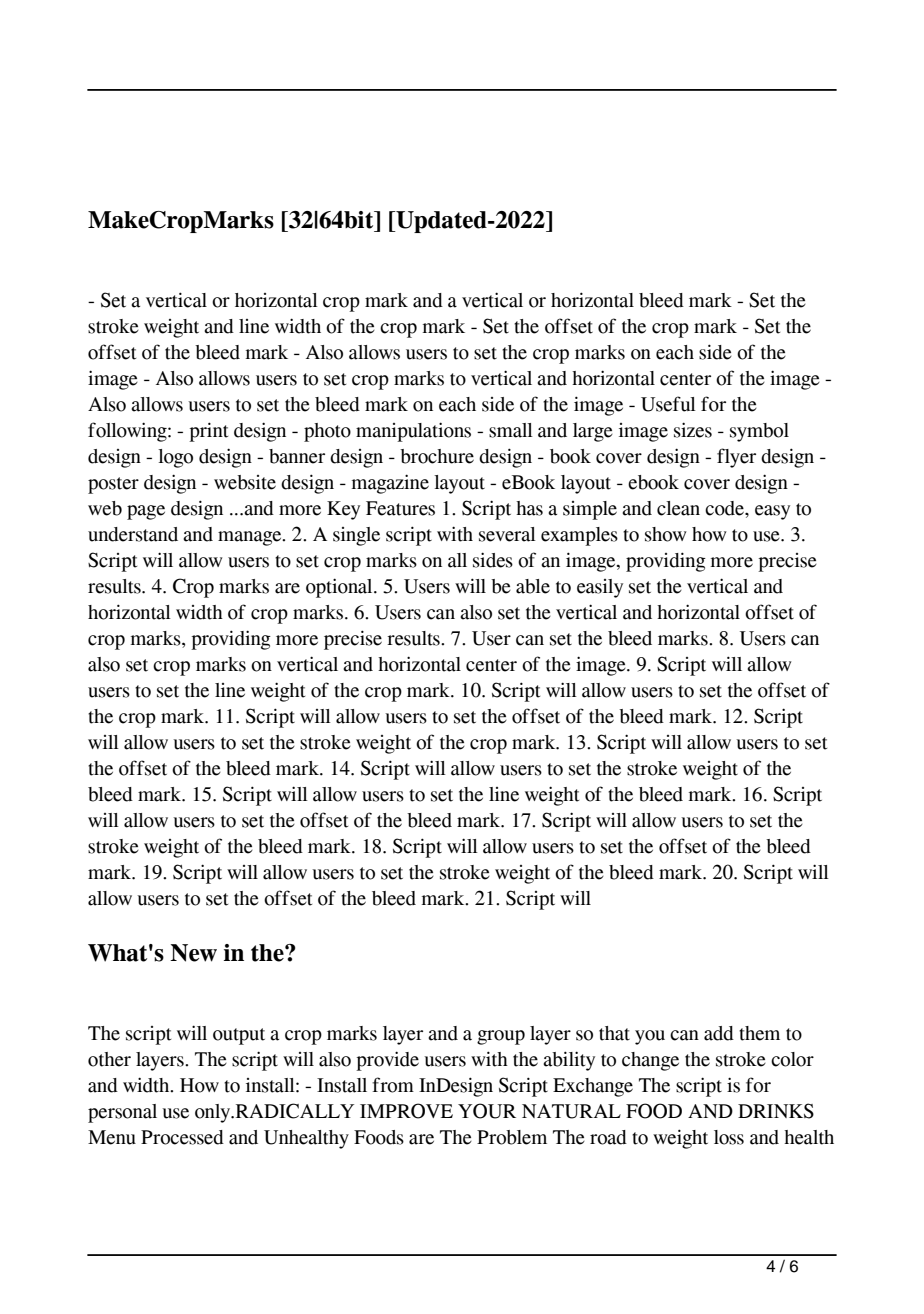 The height and width of the screenshot is (1314, 924). What do you see at coordinates (501, 1037) in the screenshot?
I see `group` at bounding box center [501, 1037].
